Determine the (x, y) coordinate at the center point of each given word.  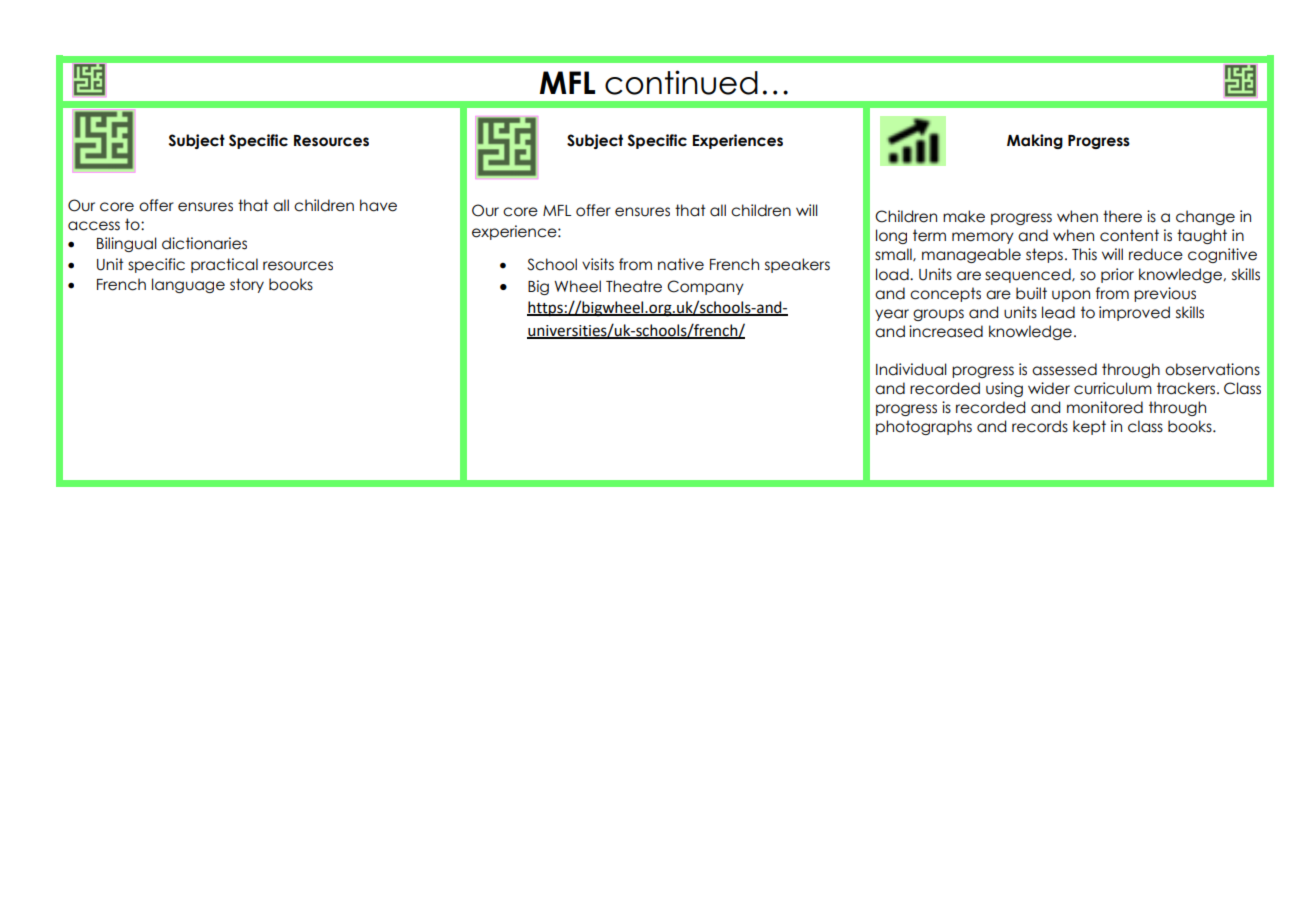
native (681, 264)
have (378, 205)
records (1040, 426)
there (1122, 216)
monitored (1105, 407)
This (1084, 254)
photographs (924, 427)
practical (224, 265)
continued (681, 82)
